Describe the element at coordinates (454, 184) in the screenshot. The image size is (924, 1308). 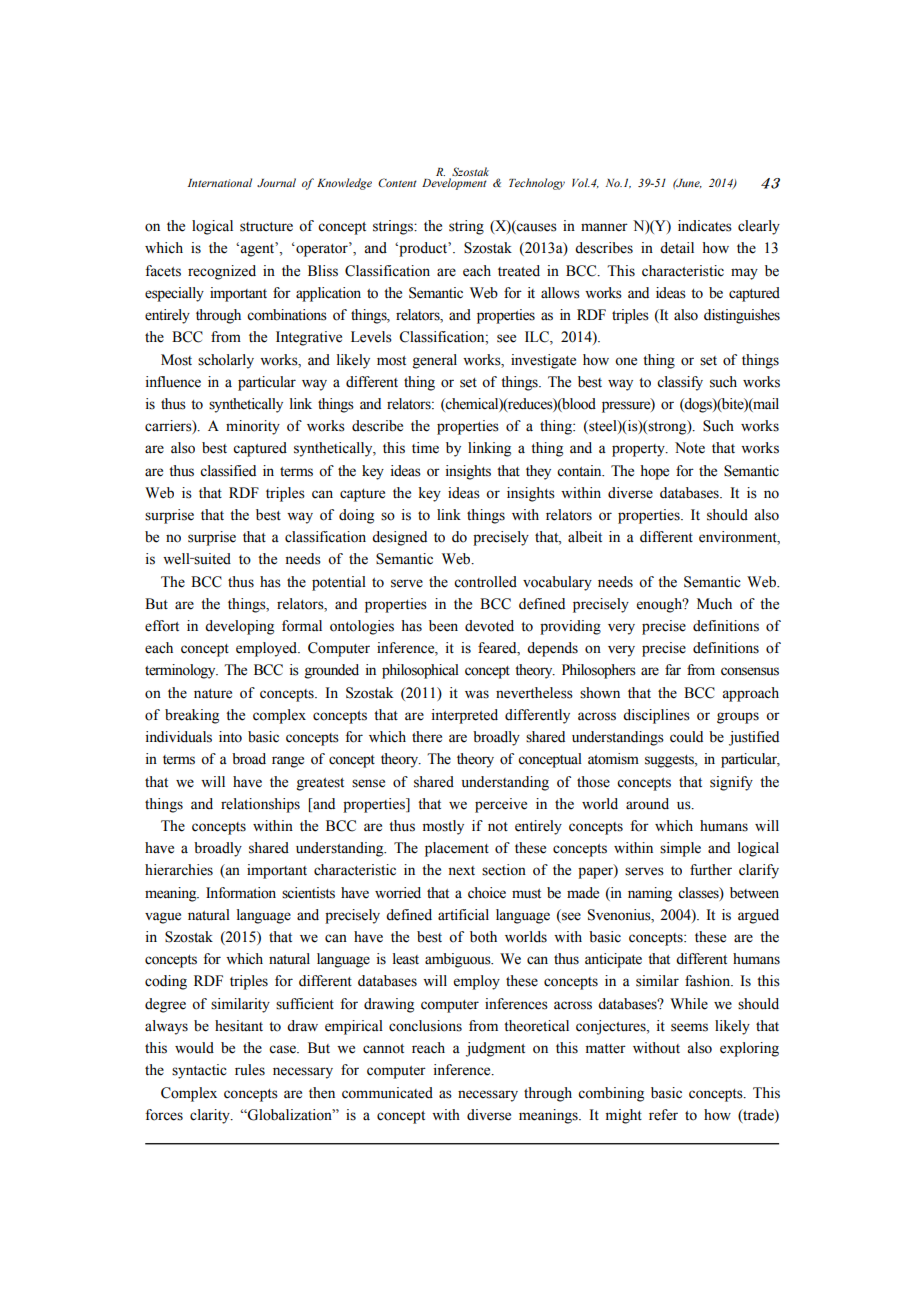
I see `Development` at that location.
